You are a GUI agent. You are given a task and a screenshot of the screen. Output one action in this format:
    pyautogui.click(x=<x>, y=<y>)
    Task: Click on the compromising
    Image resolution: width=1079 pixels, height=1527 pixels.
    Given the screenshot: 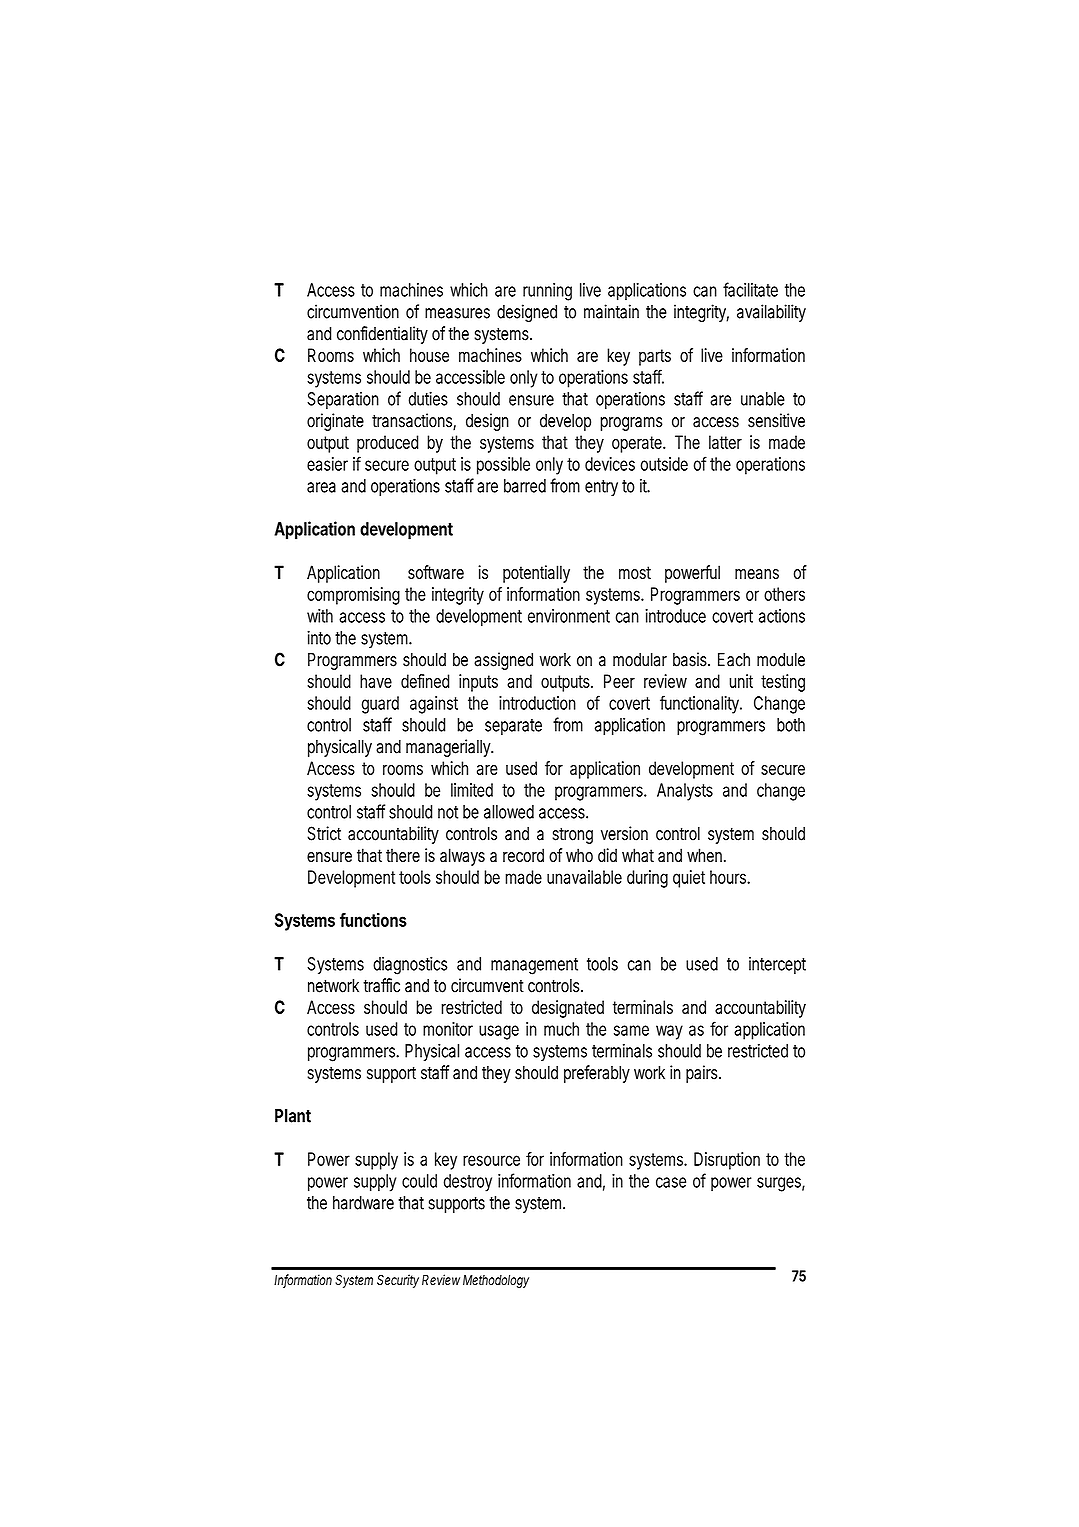 What is the action you would take?
    pyautogui.click(x=353, y=596)
